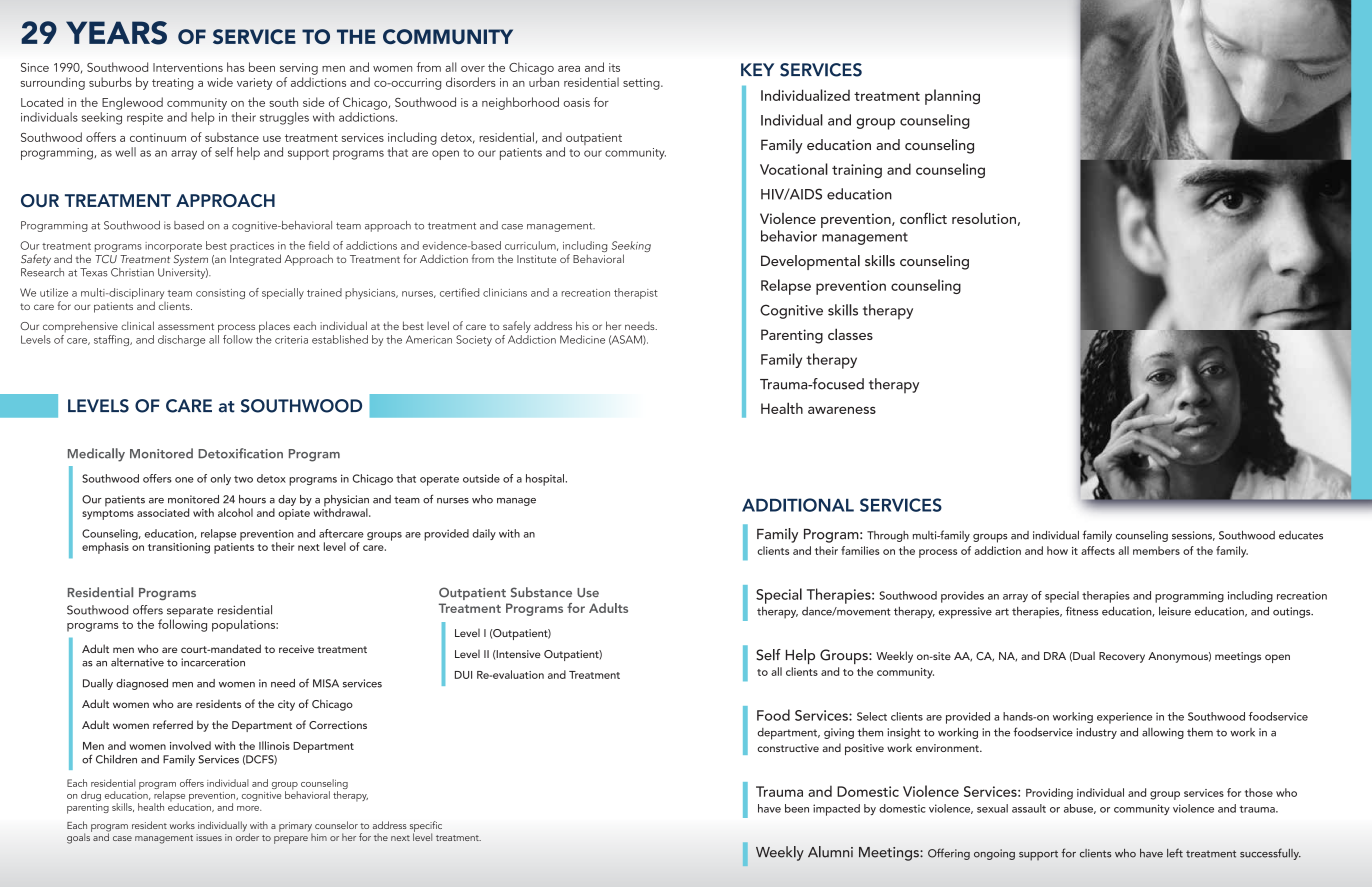 The height and width of the screenshot is (887, 1372). What do you see at coordinates (96, 455) in the screenshot?
I see `Medically` at bounding box center [96, 455].
